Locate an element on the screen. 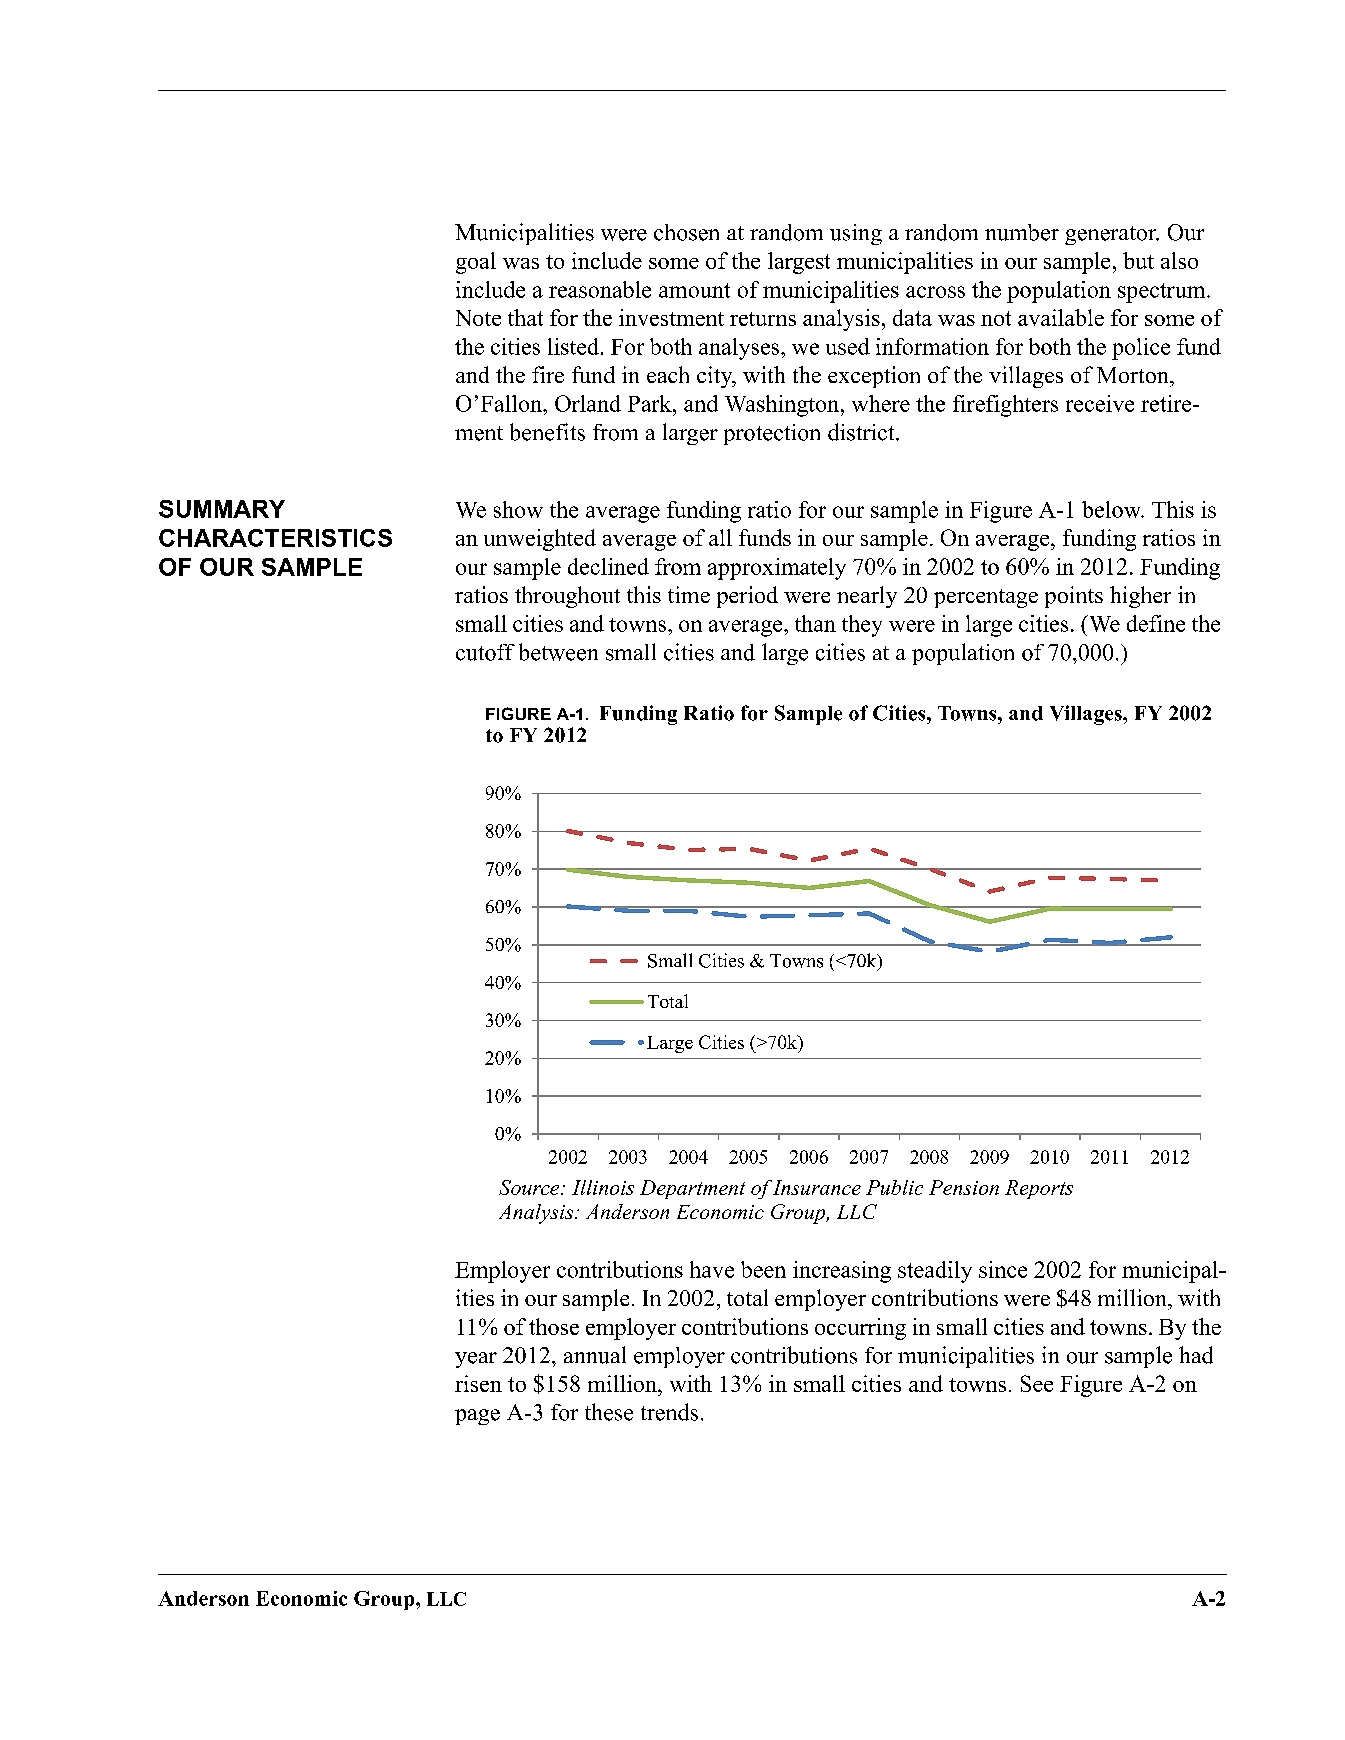 This screenshot has width=1345, height=1740. amount is located at coordinates (694, 290).
